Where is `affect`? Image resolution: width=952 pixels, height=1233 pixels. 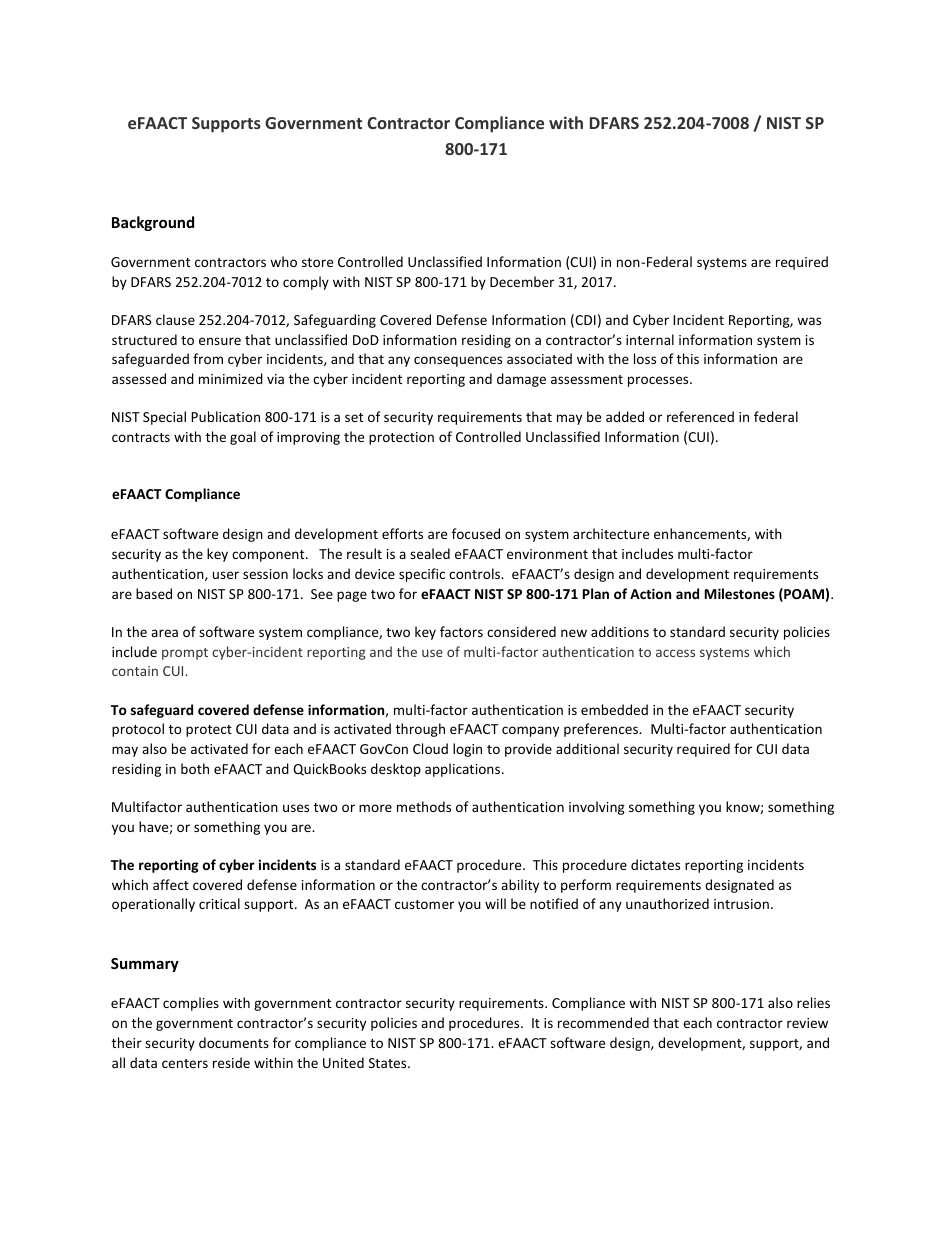 affect is located at coordinates (171, 884).
